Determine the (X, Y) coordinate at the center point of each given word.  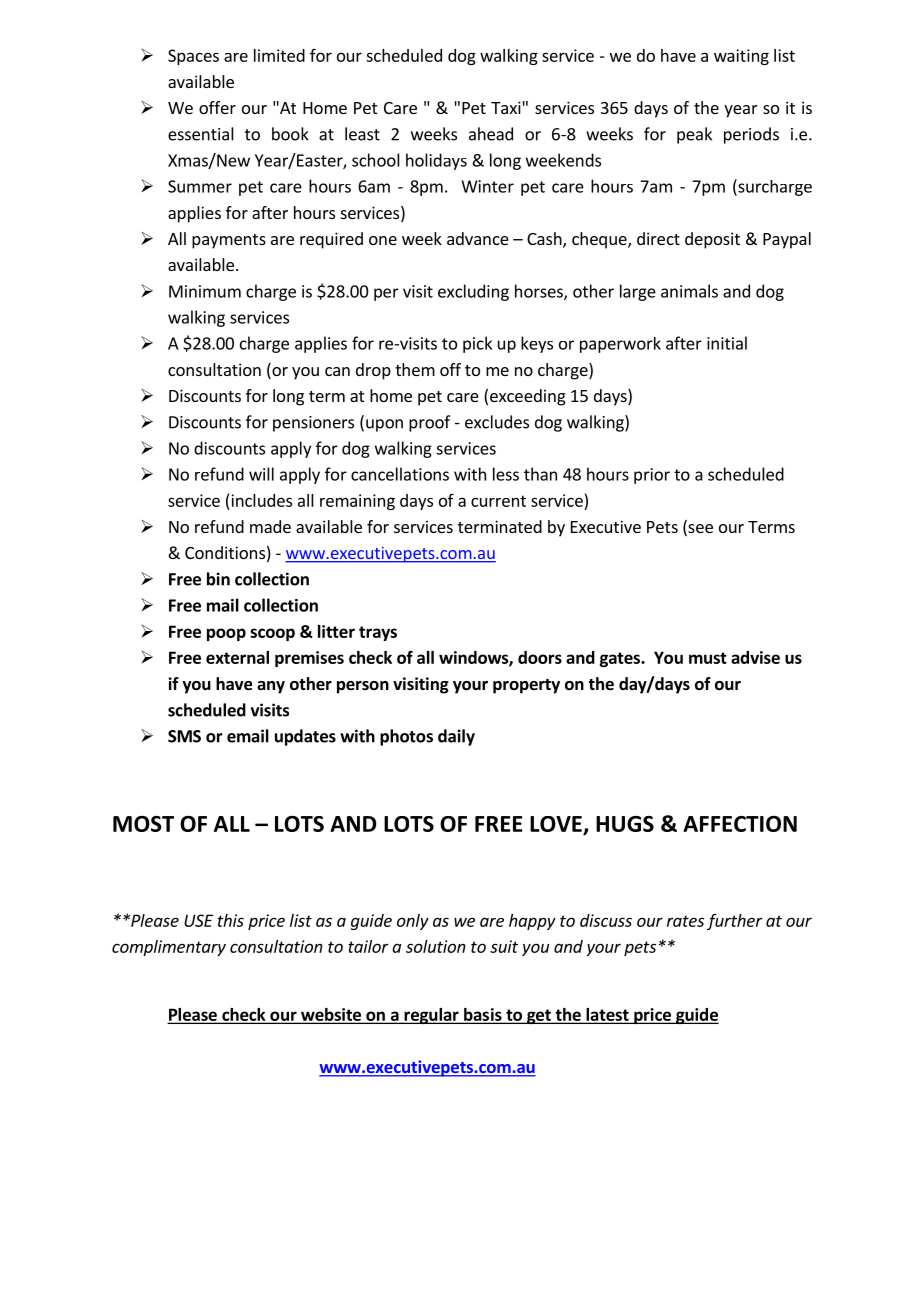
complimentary (169, 948)
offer (217, 107)
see (699, 530)
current (498, 501)
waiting (741, 57)
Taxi (506, 107)
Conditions (225, 552)
